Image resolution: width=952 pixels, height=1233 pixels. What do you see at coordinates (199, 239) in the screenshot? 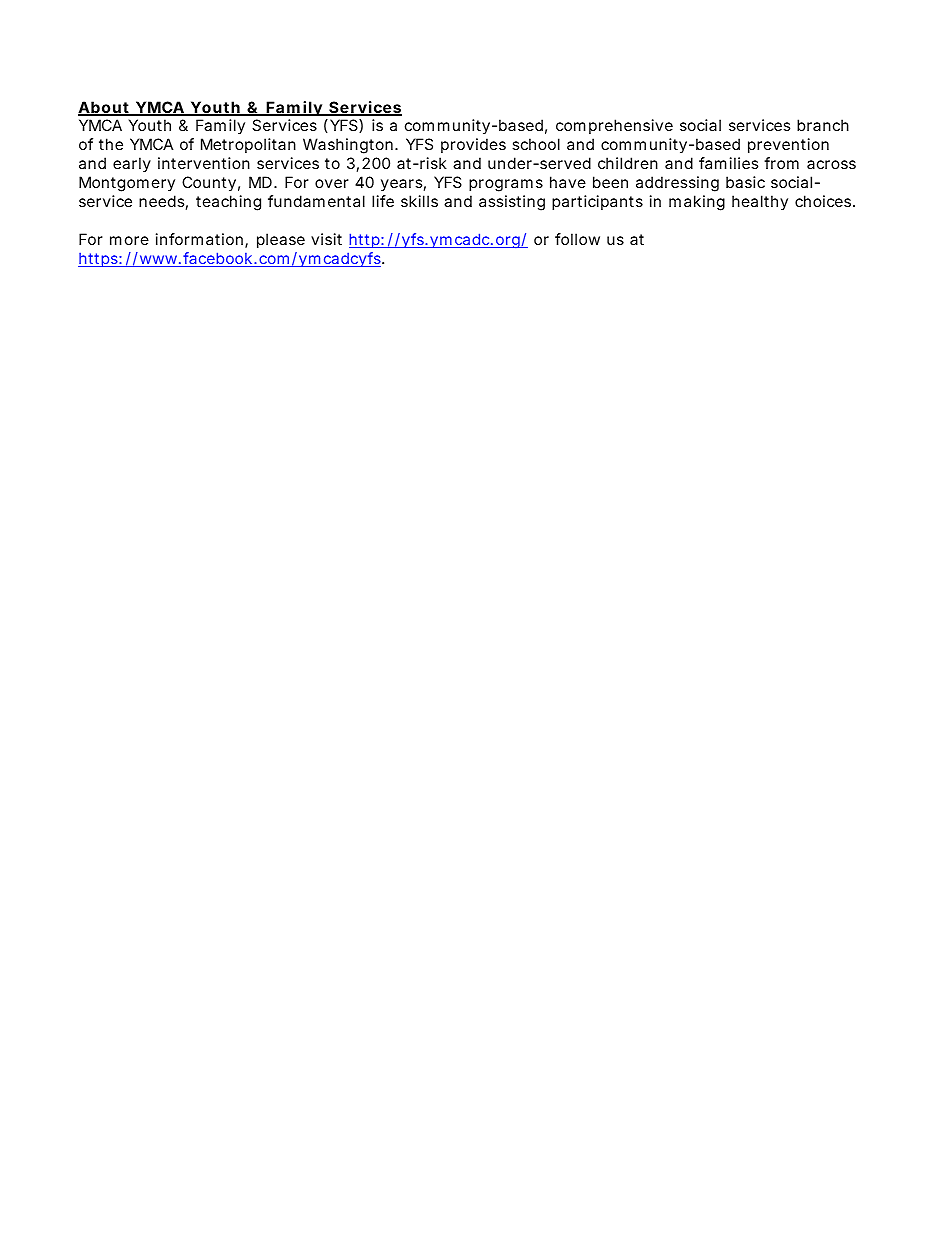
I see `information` at bounding box center [199, 239].
